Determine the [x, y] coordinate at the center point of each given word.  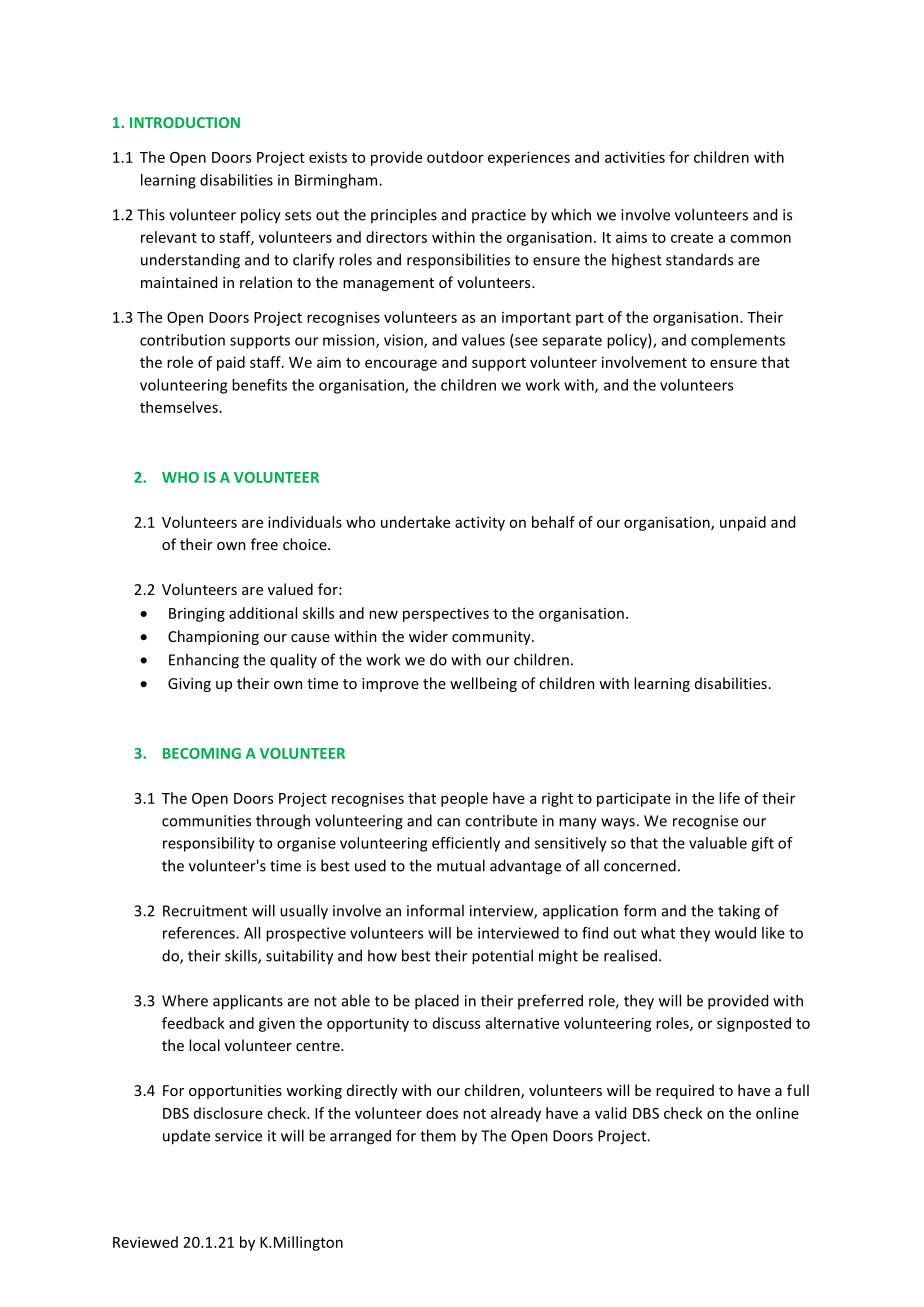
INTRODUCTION [185, 122]
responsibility [209, 844]
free [264, 544]
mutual [461, 865]
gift [762, 844]
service [238, 1136]
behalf [553, 522]
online [777, 1113]
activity [480, 523]
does [442, 1113]
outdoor [455, 157]
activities [635, 157]
